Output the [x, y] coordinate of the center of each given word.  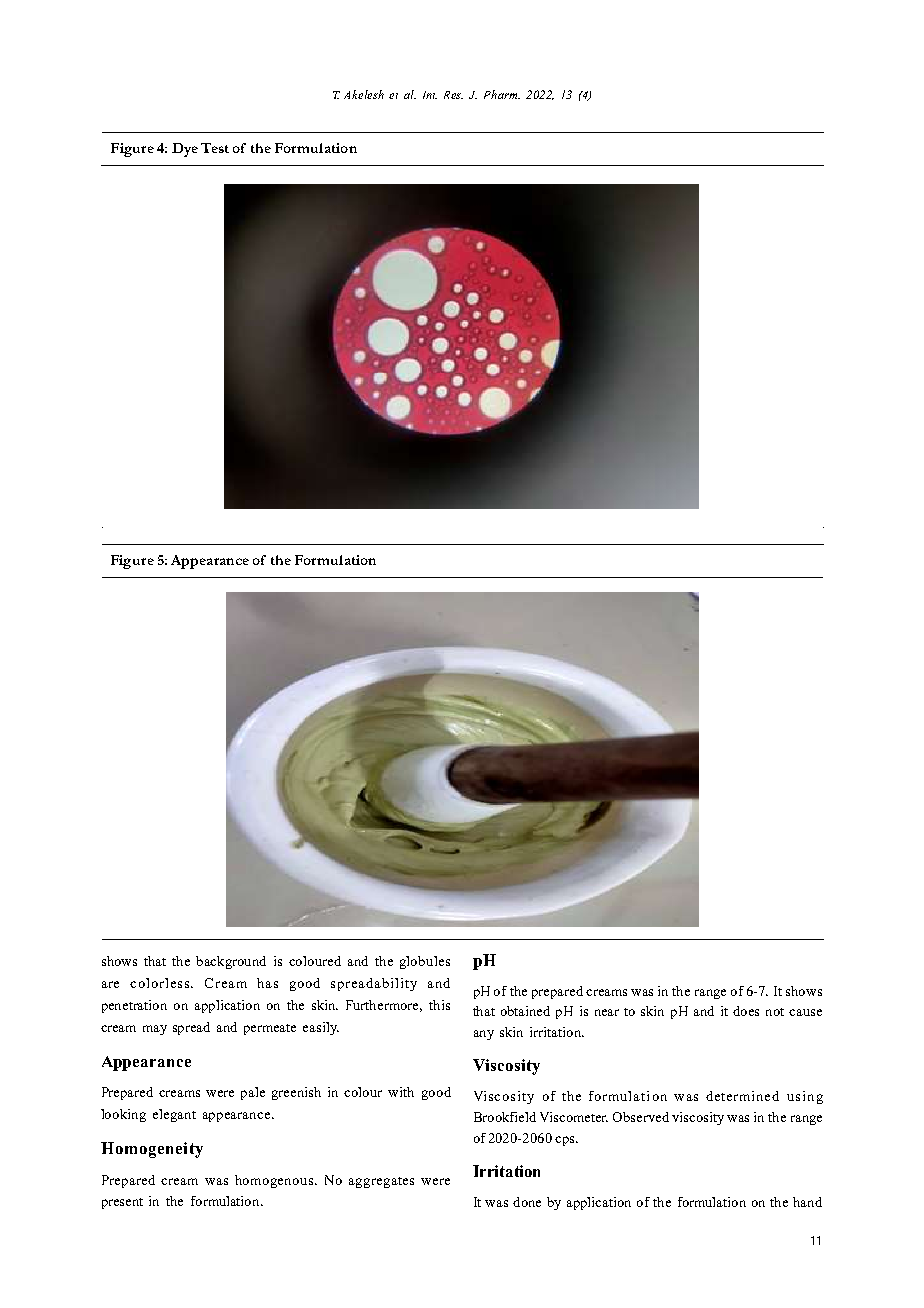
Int [430, 95]
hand [807, 1202]
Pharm [502, 94]
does [746, 1011]
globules [425, 962]
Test [215, 148]
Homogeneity [152, 1150]
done [527, 1202]
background [231, 962]
